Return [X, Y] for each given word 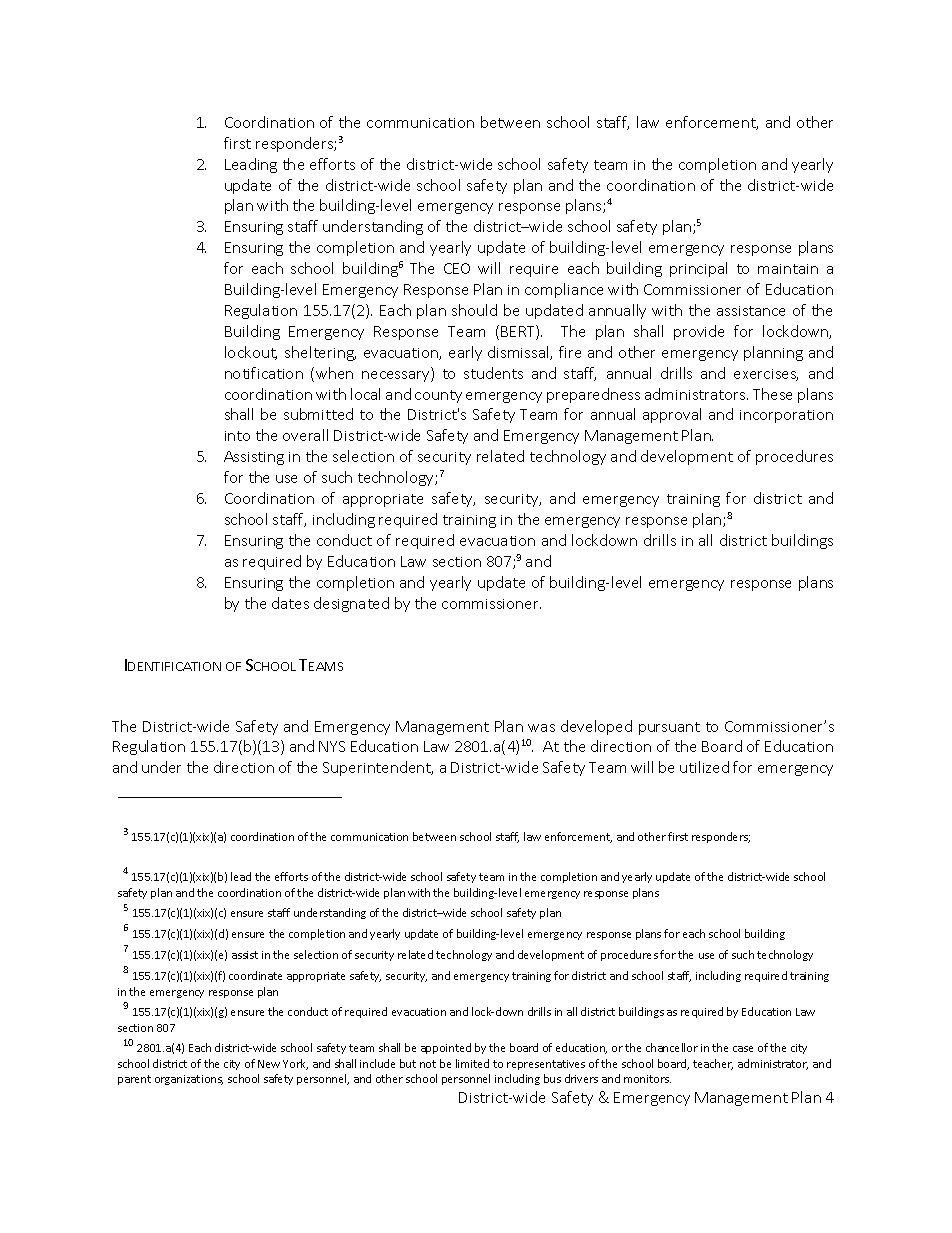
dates [290, 603]
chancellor [672, 1047]
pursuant [669, 728]
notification [264, 373]
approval [672, 415]
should [474, 310]
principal [698, 269]
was [541, 728]
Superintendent [378, 768]
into [237, 436]
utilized [704, 767]
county [438, 396]
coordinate [255, 975]
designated [351, 604]
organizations [189, 1080]
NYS [332, 746]
